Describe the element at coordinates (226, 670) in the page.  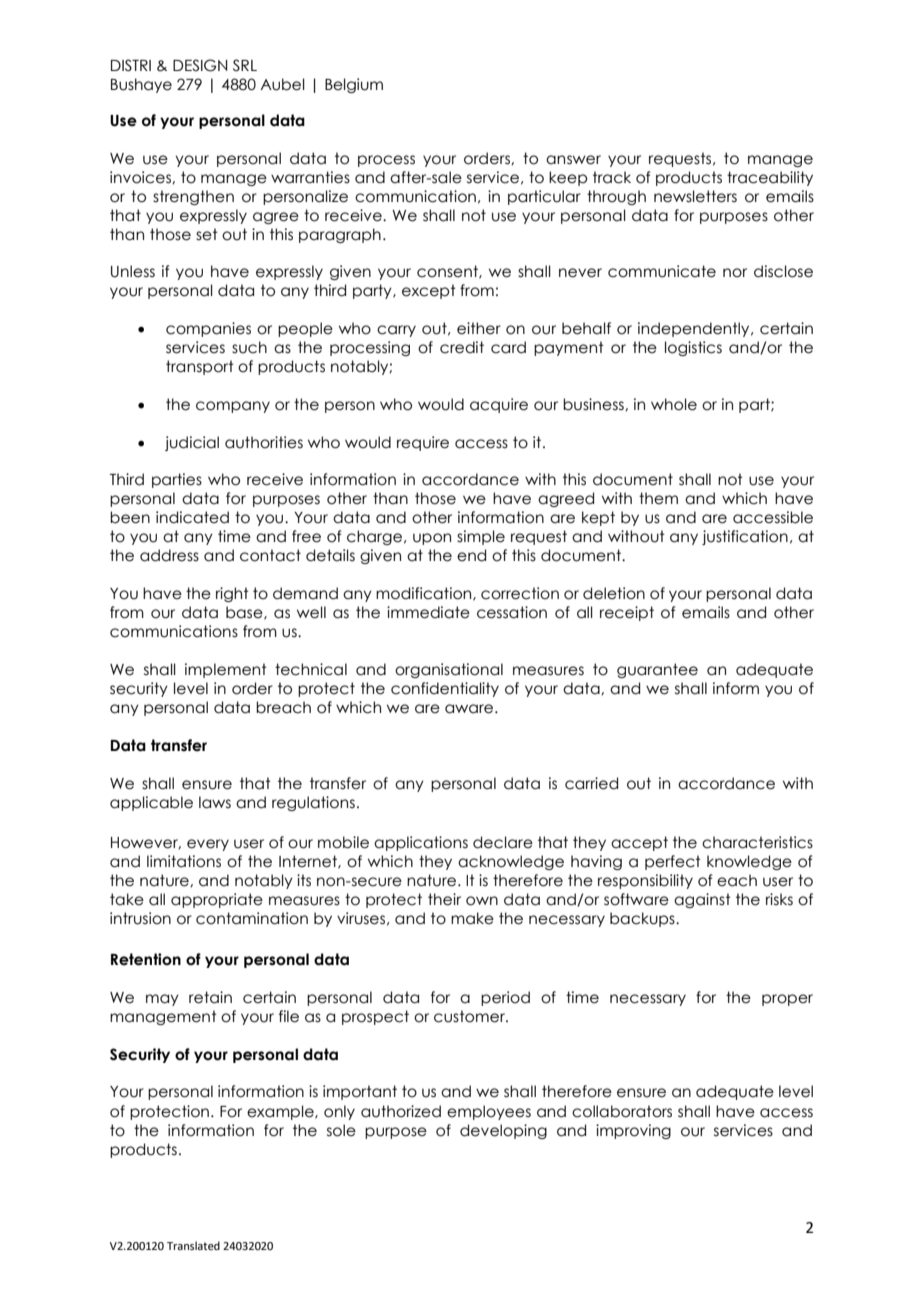
I see `implement` at that location.
